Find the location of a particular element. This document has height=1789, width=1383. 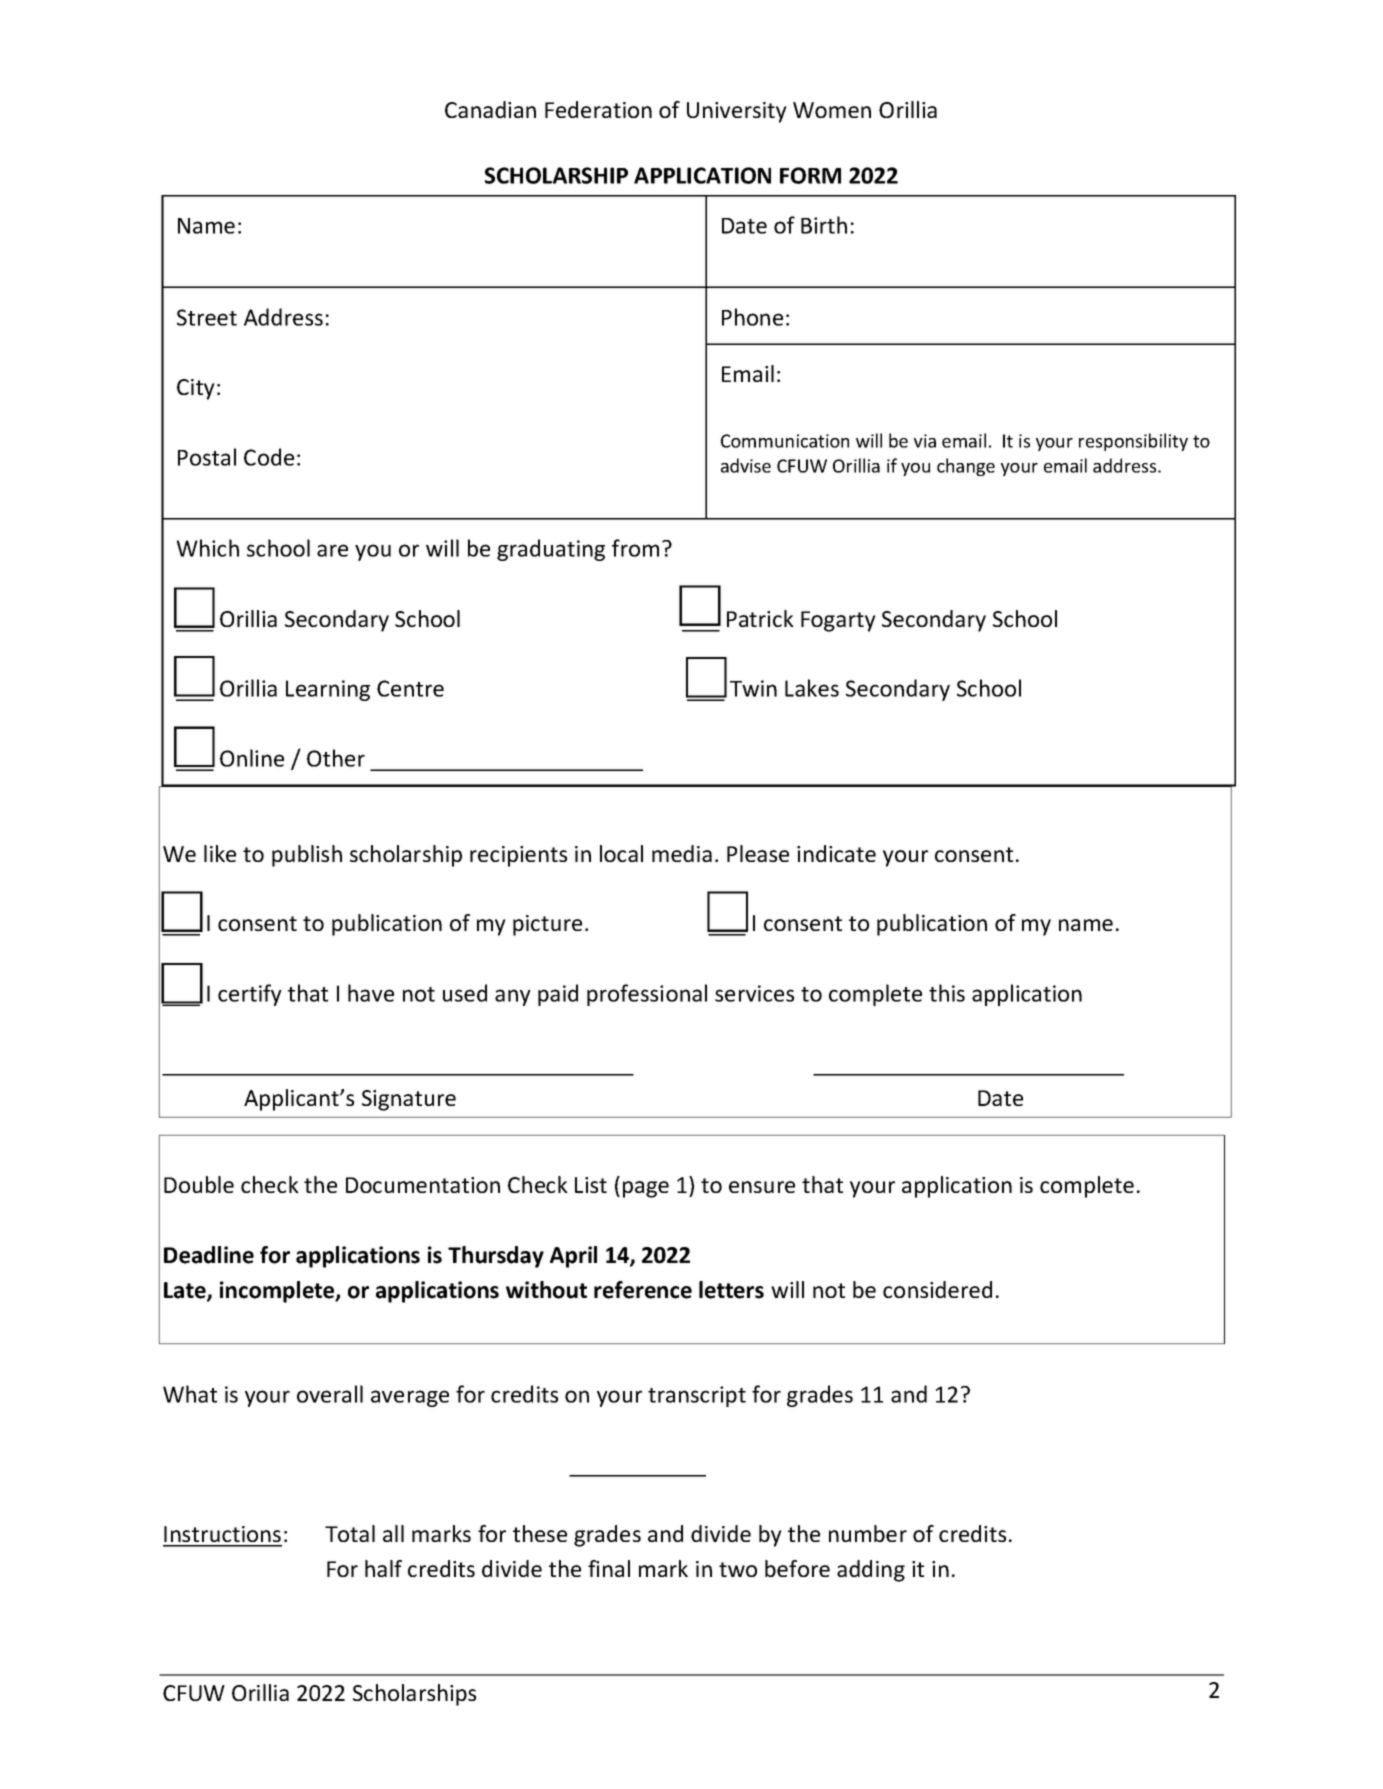

Total is located at coordinates (350, 1533).
